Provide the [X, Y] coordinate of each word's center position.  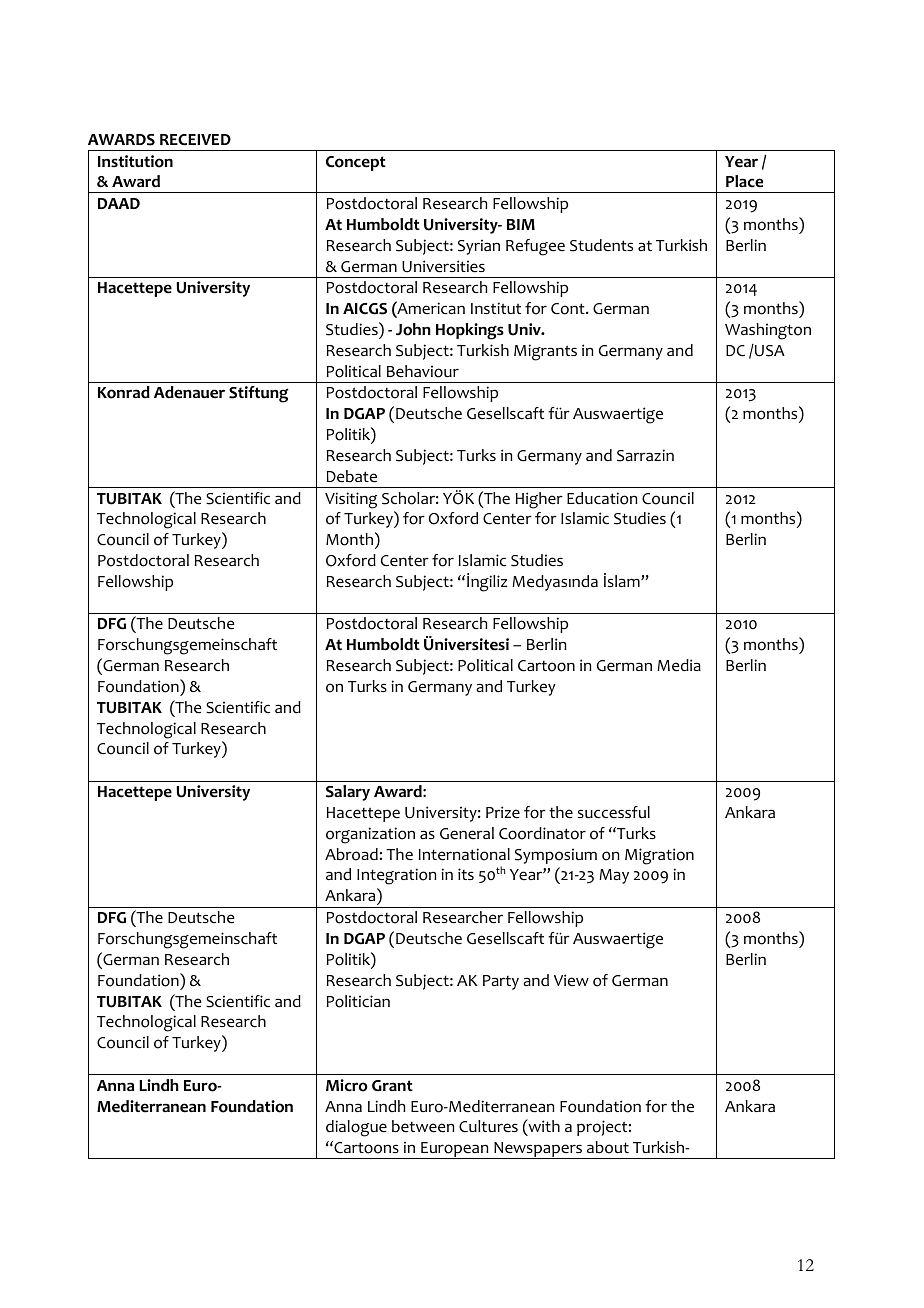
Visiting [351, 500]
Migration [659, 856]
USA [769, 350]
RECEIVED [195, 140]
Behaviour [423, 371]
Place [744, 181]
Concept [356, 163]
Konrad [124, 392]
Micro [347, 1085]
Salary [348, 793]
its [466, 874]
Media [679, 665]
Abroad [351, 854]
